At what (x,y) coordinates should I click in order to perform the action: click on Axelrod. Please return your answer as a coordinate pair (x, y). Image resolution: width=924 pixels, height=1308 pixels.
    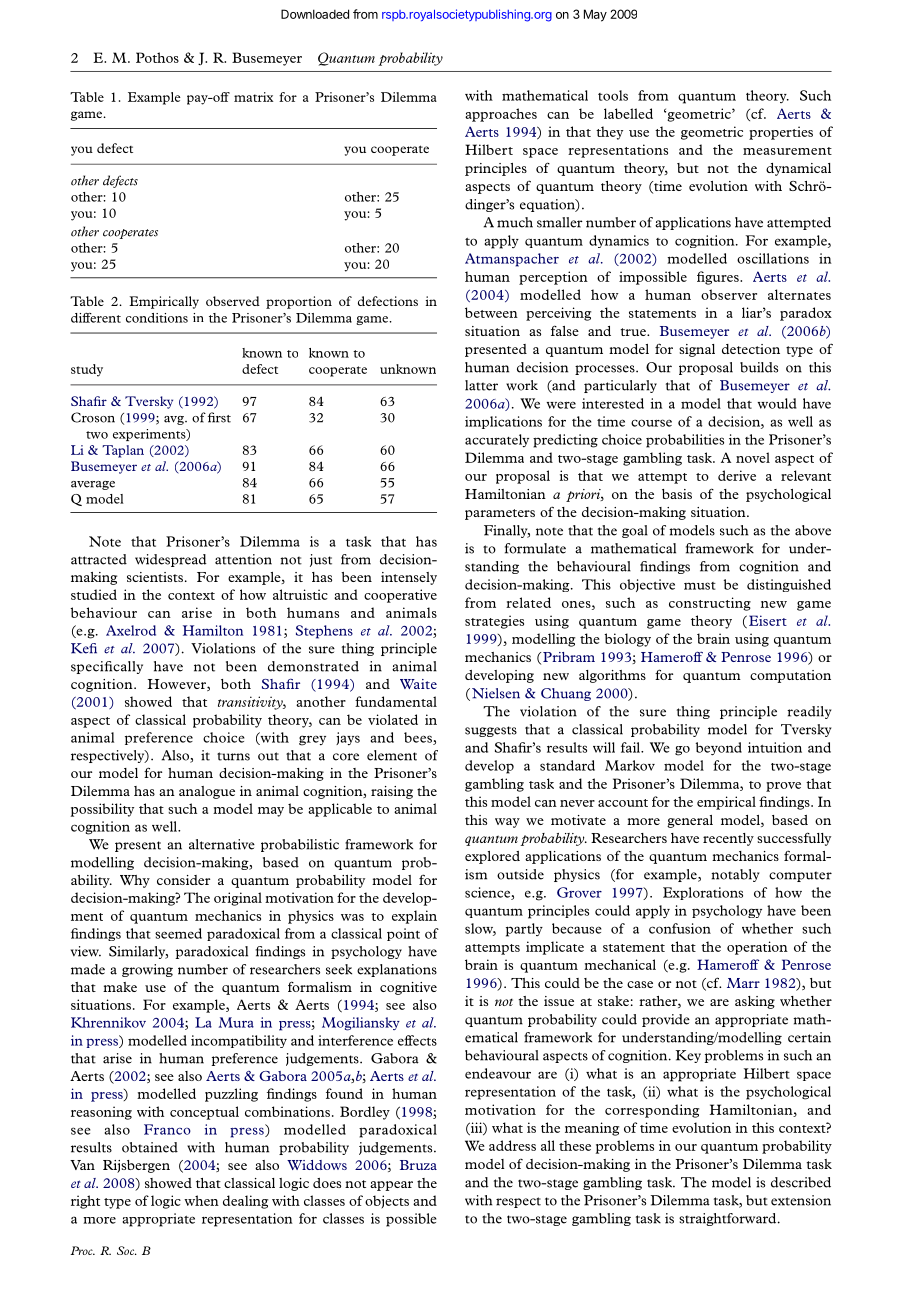
    Looking at the image, I should click on (131, 630).
